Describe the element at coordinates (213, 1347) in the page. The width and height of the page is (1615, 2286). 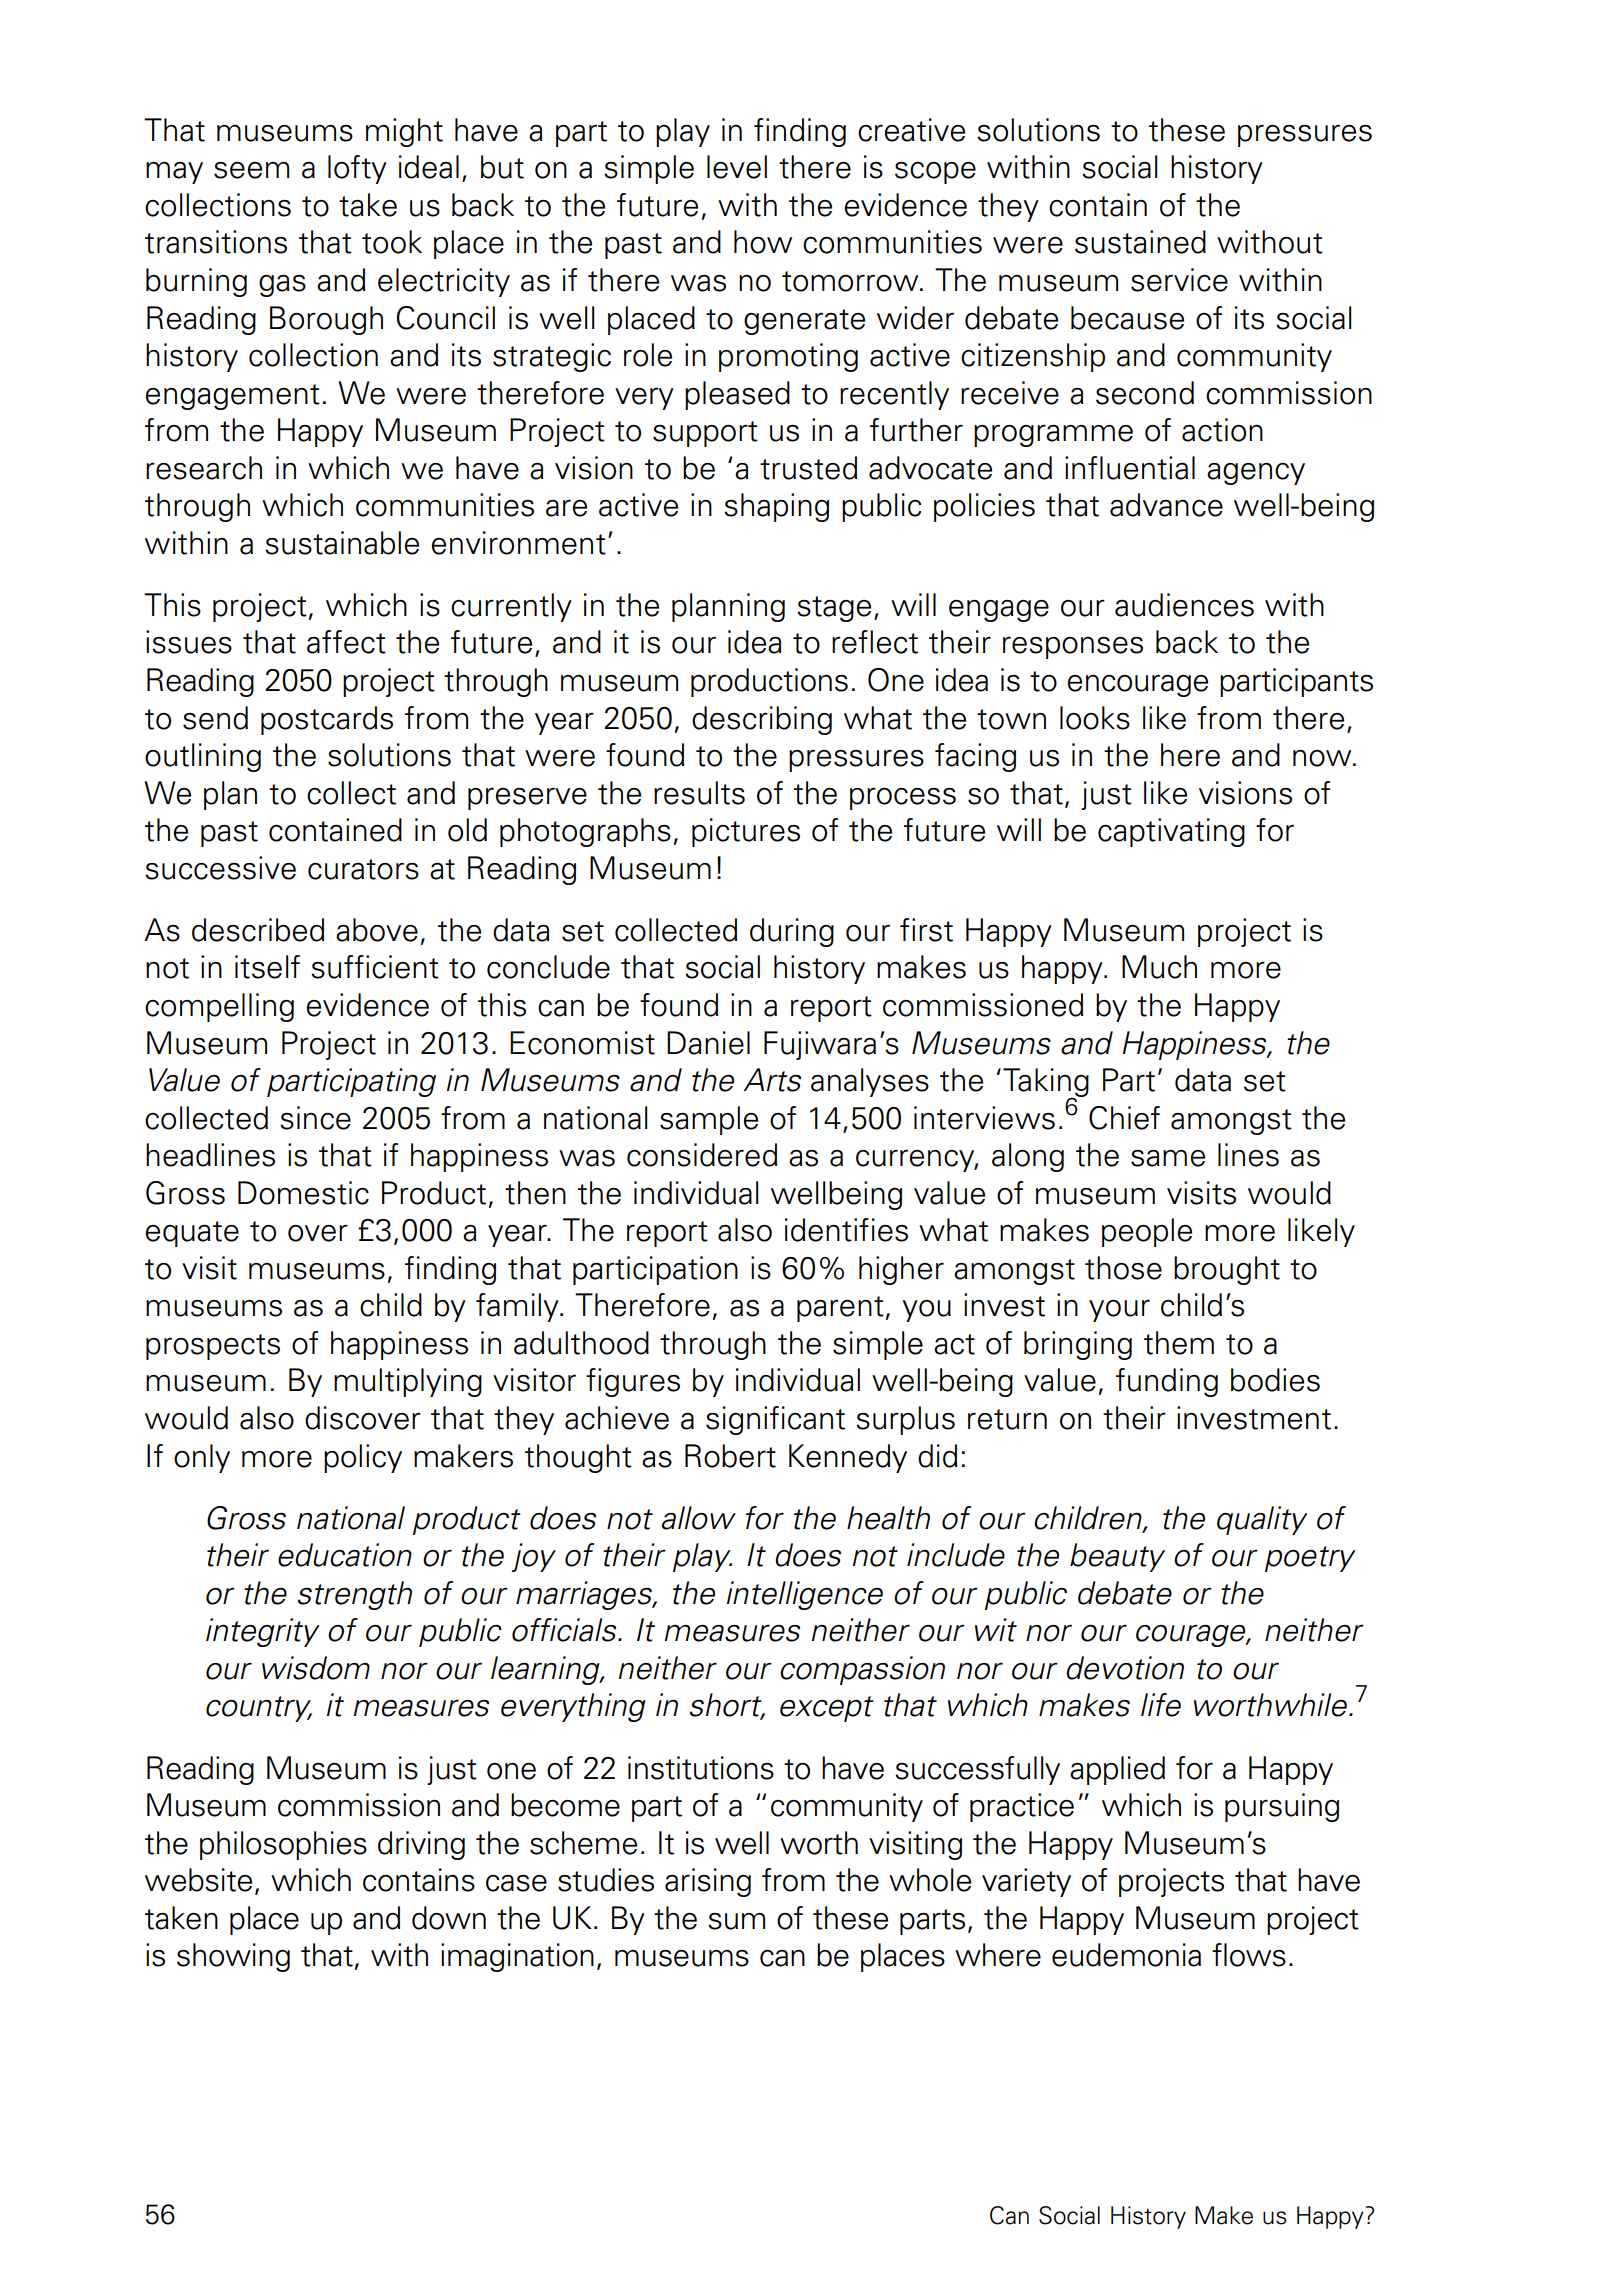
I see `prospects` at that location.
